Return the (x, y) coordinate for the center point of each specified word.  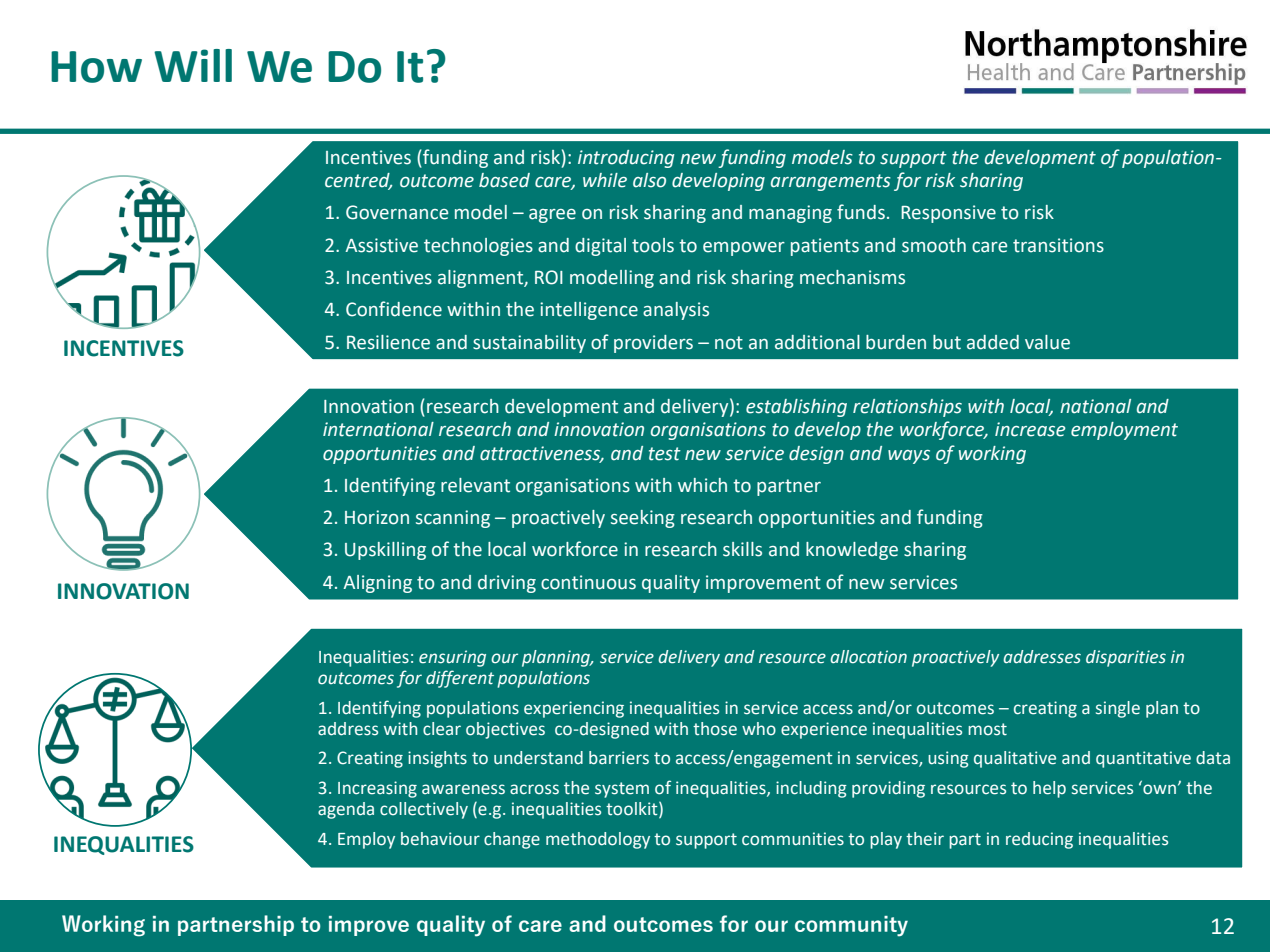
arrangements (831, 182)
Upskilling (385, 551)
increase (1030, 429)
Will (193, 65)
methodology (598, 840)
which (702, 485)
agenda (346, 810)
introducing (626, 159)
